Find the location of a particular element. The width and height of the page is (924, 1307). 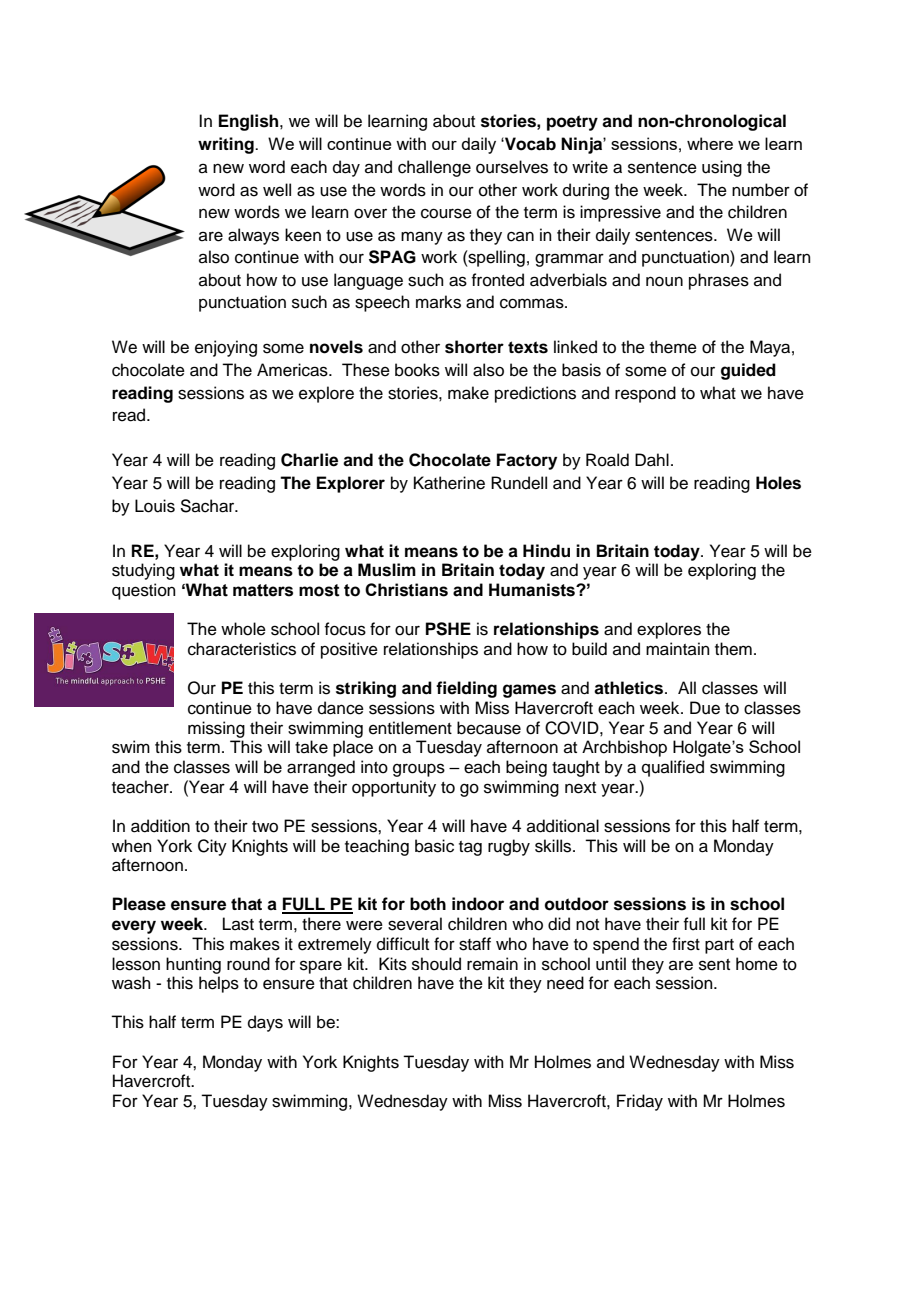

enjoying is located at coordinates (226, 348).
